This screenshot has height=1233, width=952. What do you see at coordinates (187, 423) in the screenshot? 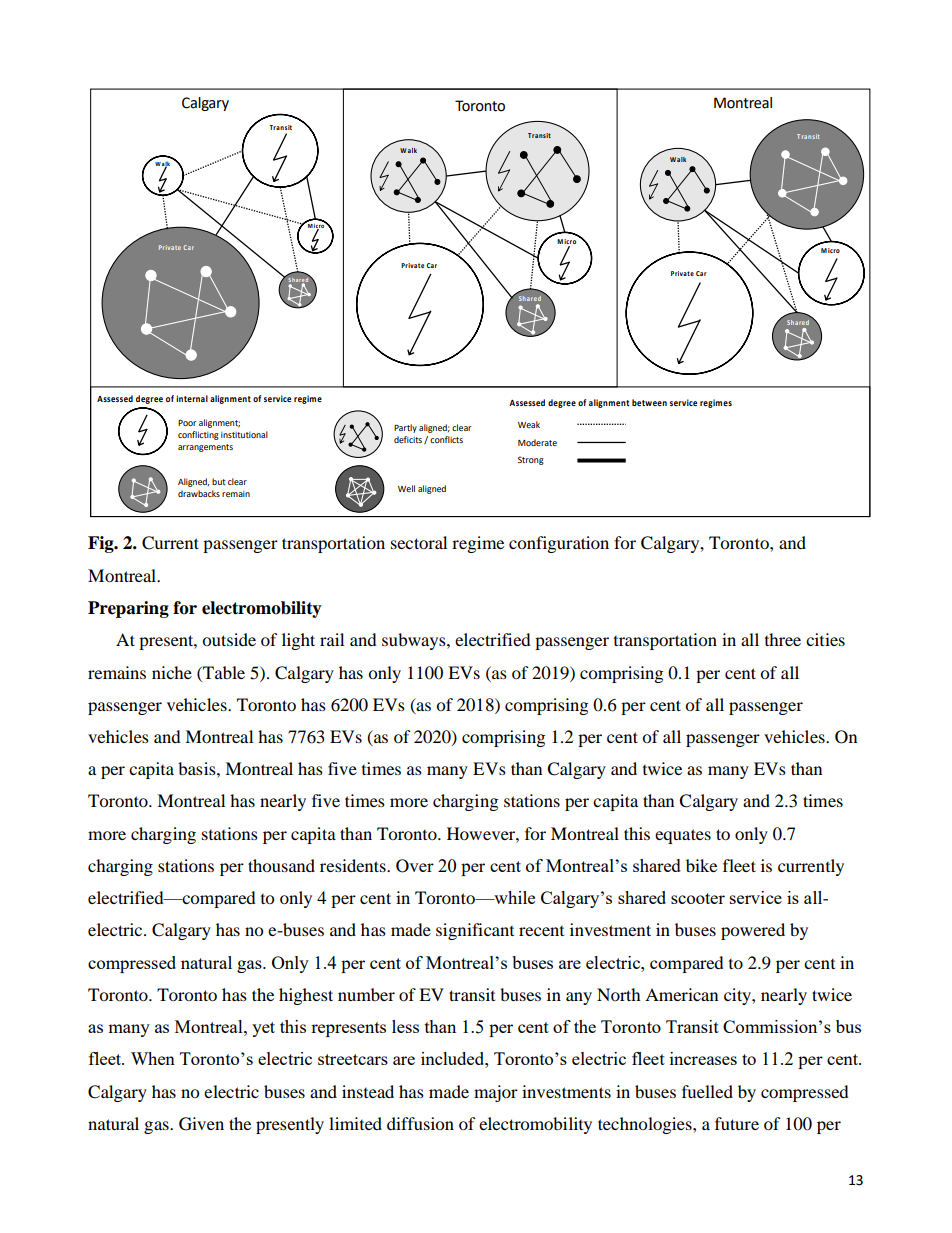
I see `Poor` at bounding box center [187, 423].
